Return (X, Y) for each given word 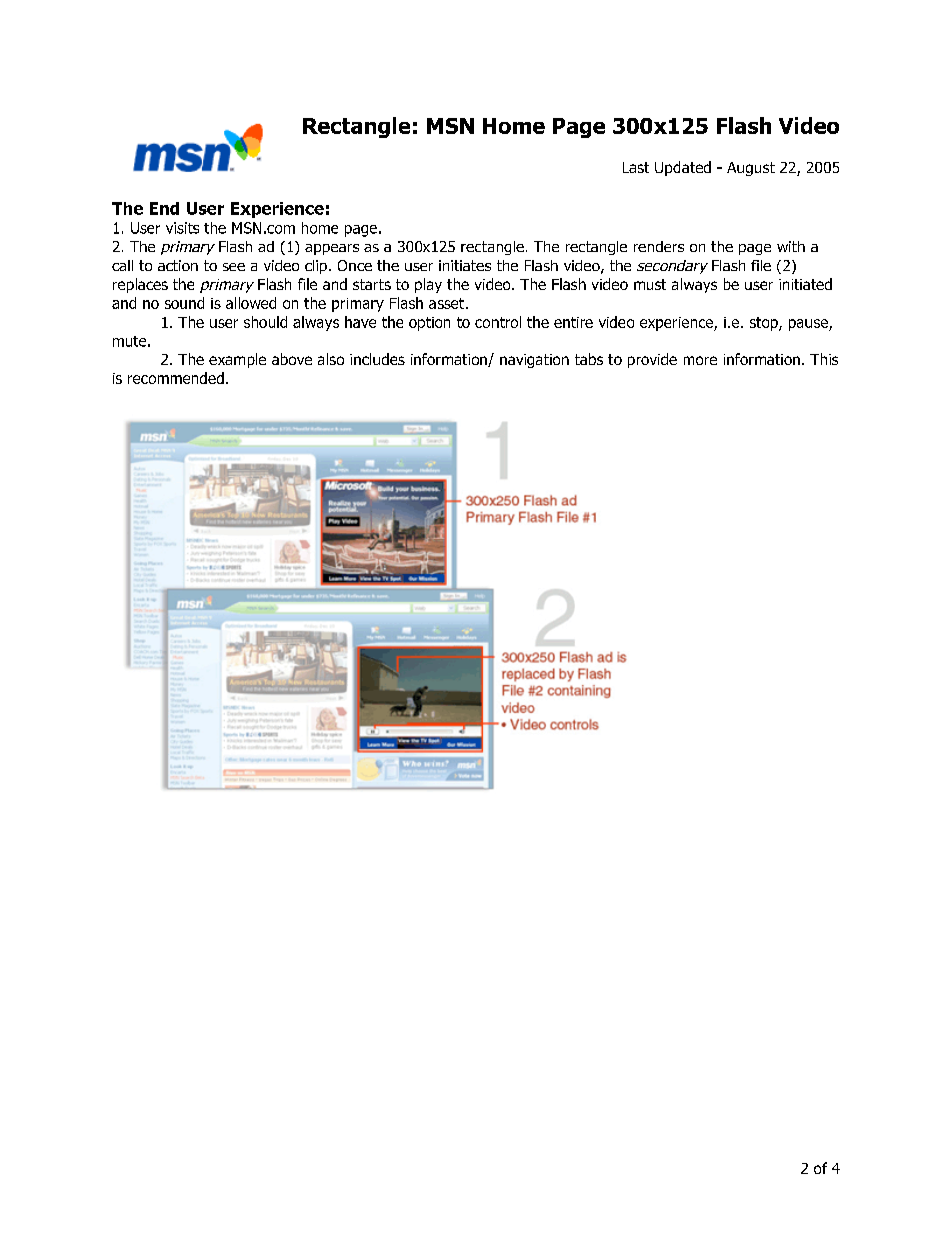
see (234, 267)
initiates (465, 265)
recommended (176, 378)
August (751, 169)
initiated (805, 284)
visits (182, 228)
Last (636, 167)
